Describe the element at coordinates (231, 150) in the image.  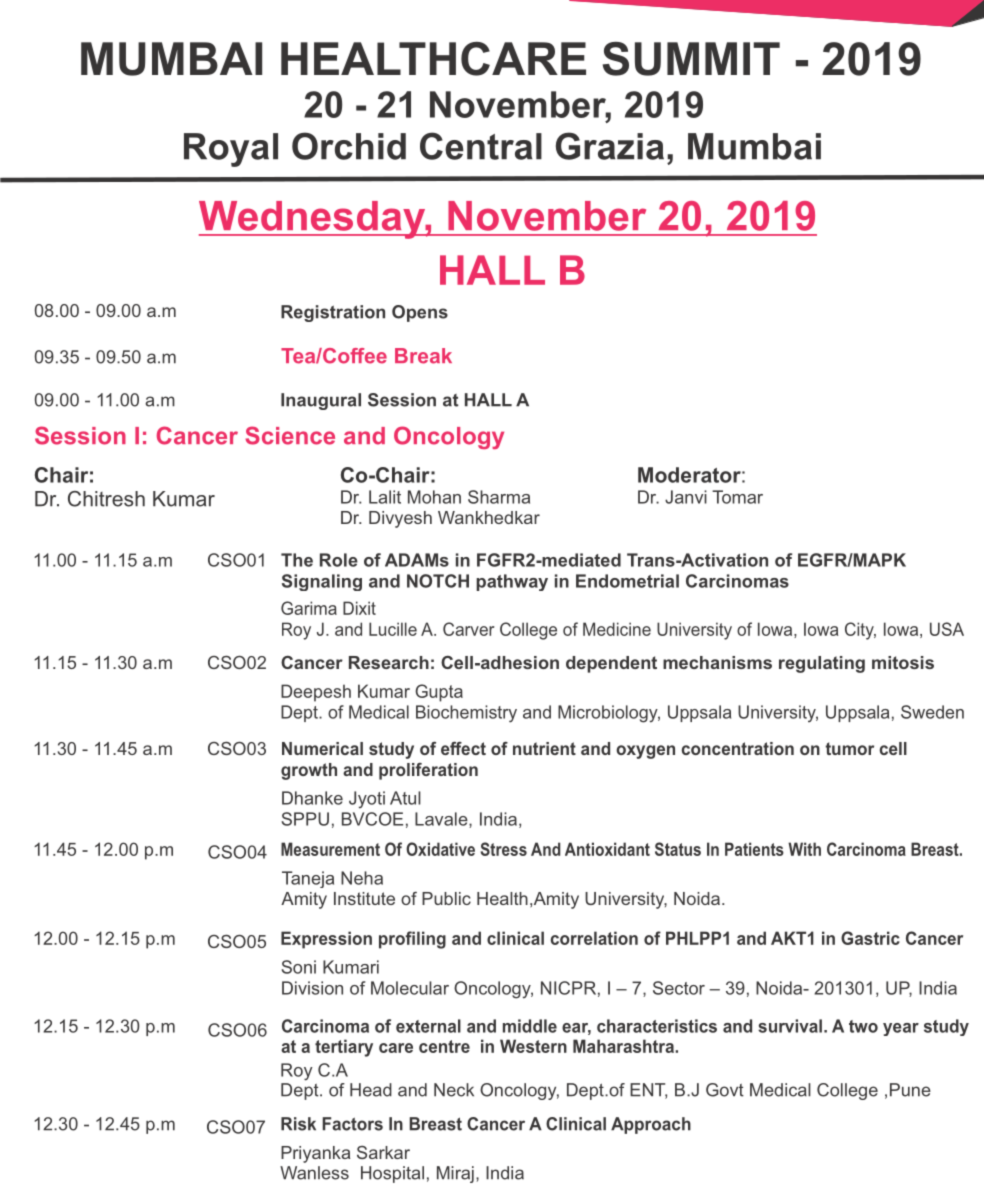
I see `Royal` at that location.
